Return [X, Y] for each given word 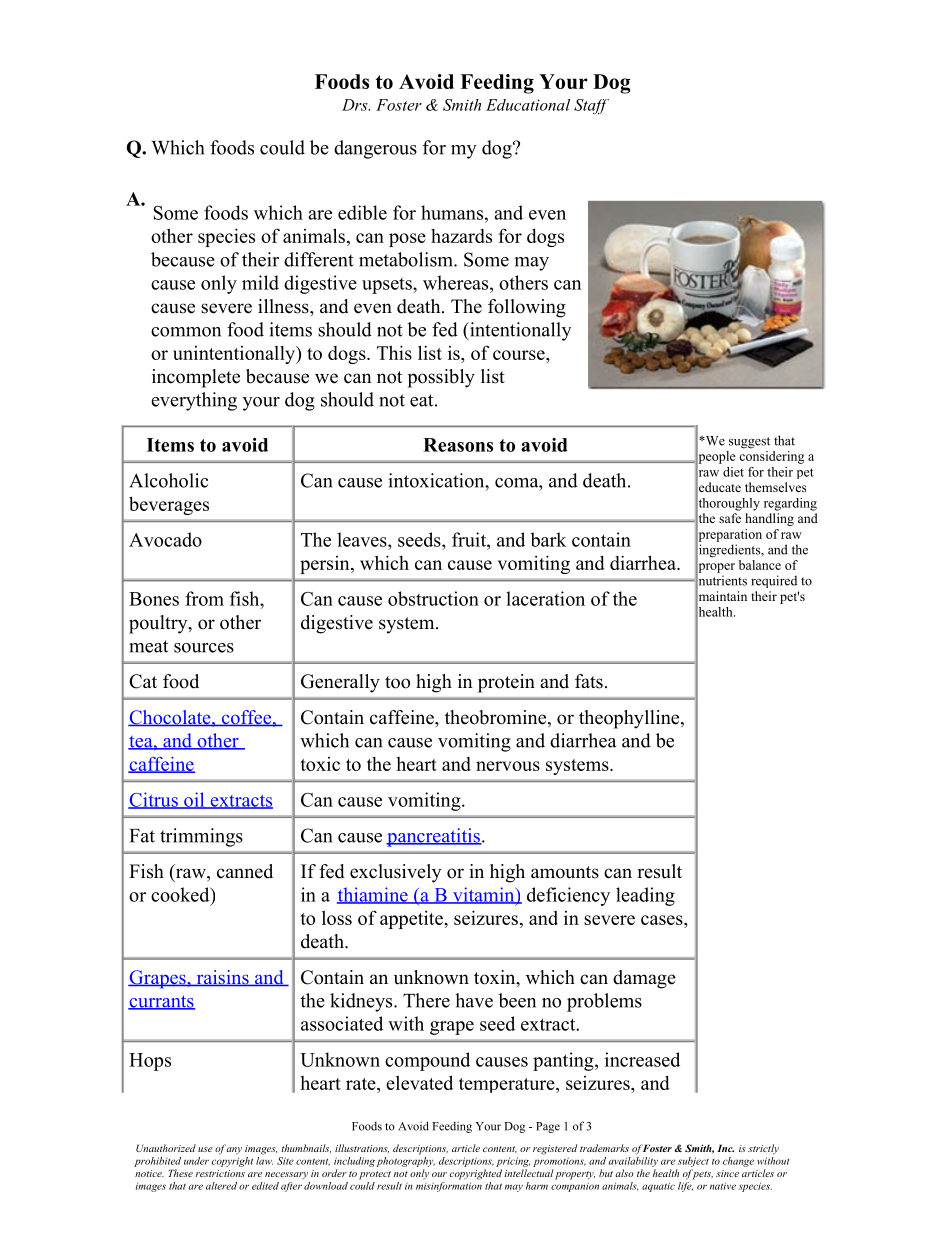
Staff [591, 106]
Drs [356, 105]
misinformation [449, 1185]
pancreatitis [434, 837]
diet [733, 472]
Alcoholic [168, 480]
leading [645, 896]
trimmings [201, 837]
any [234, 1150]
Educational [528, 105]
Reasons [458, 445]
